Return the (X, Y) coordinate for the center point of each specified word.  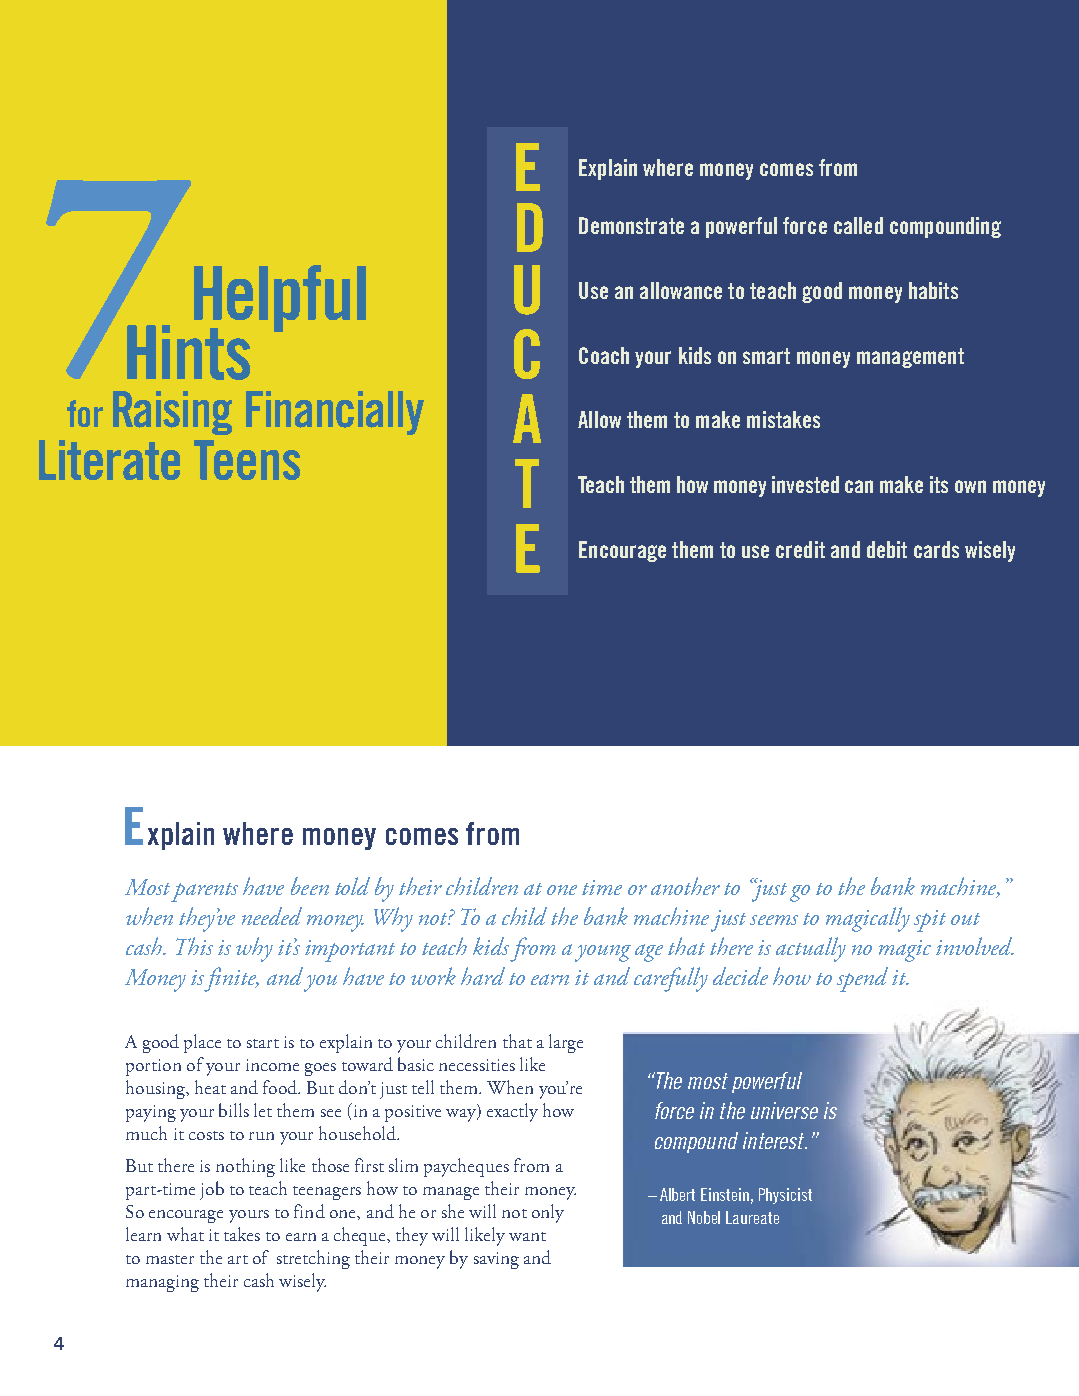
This (194, 946)
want (527, 1236)
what (185, 1234)
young (603, 953)
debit (887, 549)
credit (800, 549)
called (858, 225)
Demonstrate (631, 225)
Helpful (280, 300)
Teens (247, 460)
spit (930, 921)
